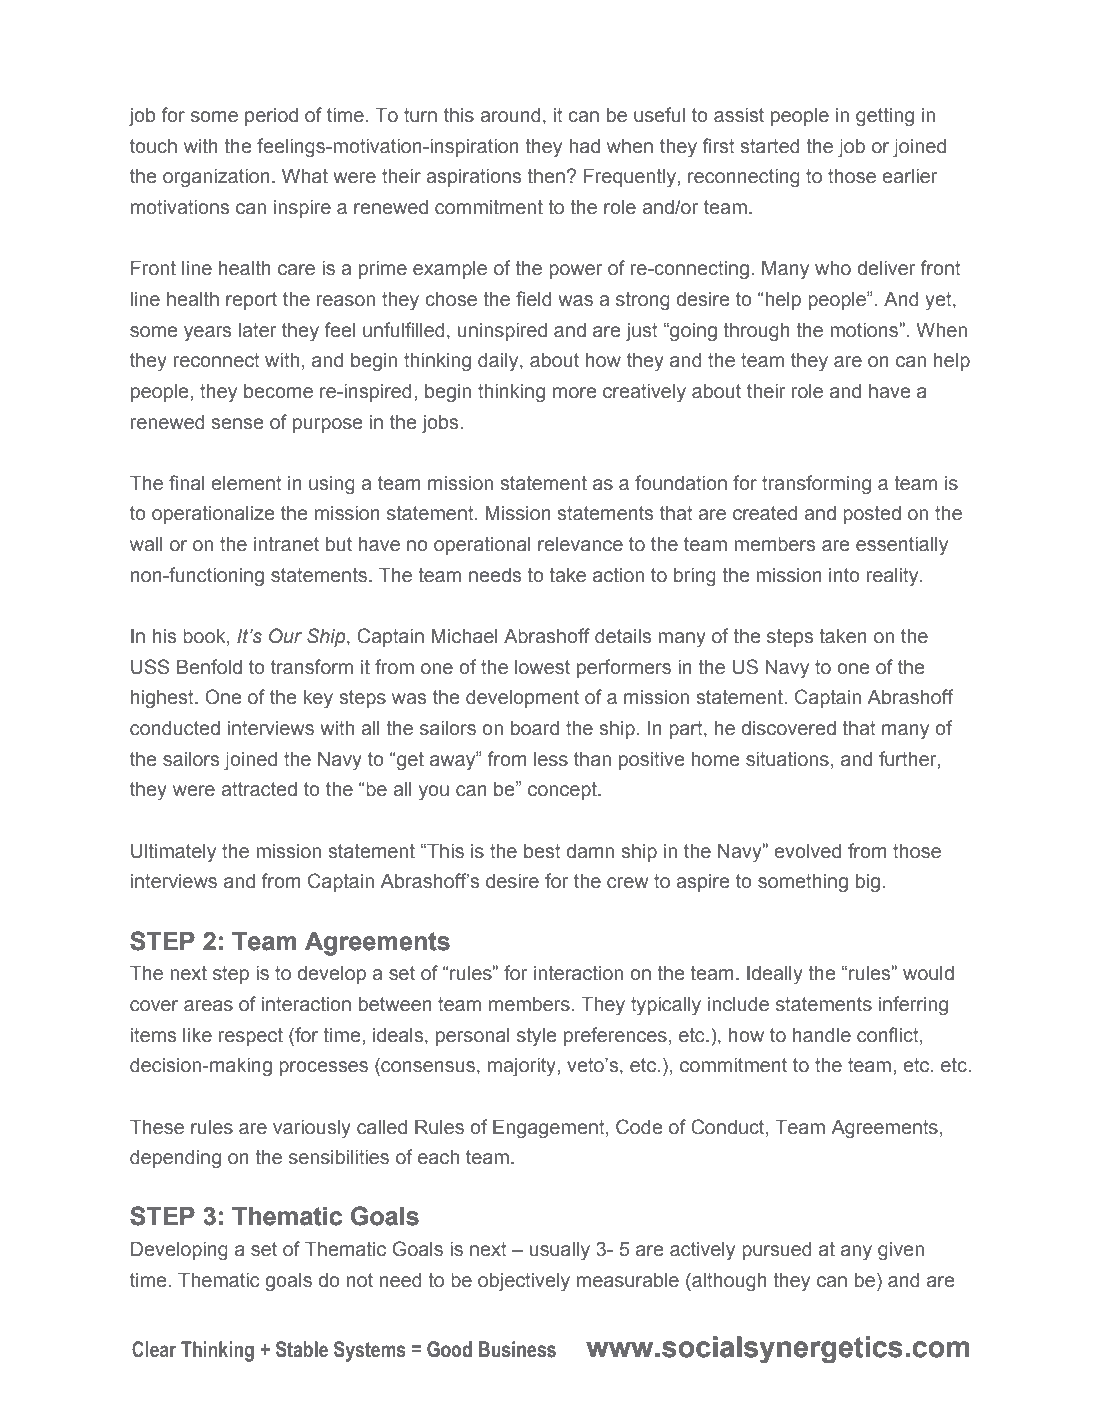  What do you see at coordinates (546, 176) in the page?
I see `then` at bounding box center [546, 176].
